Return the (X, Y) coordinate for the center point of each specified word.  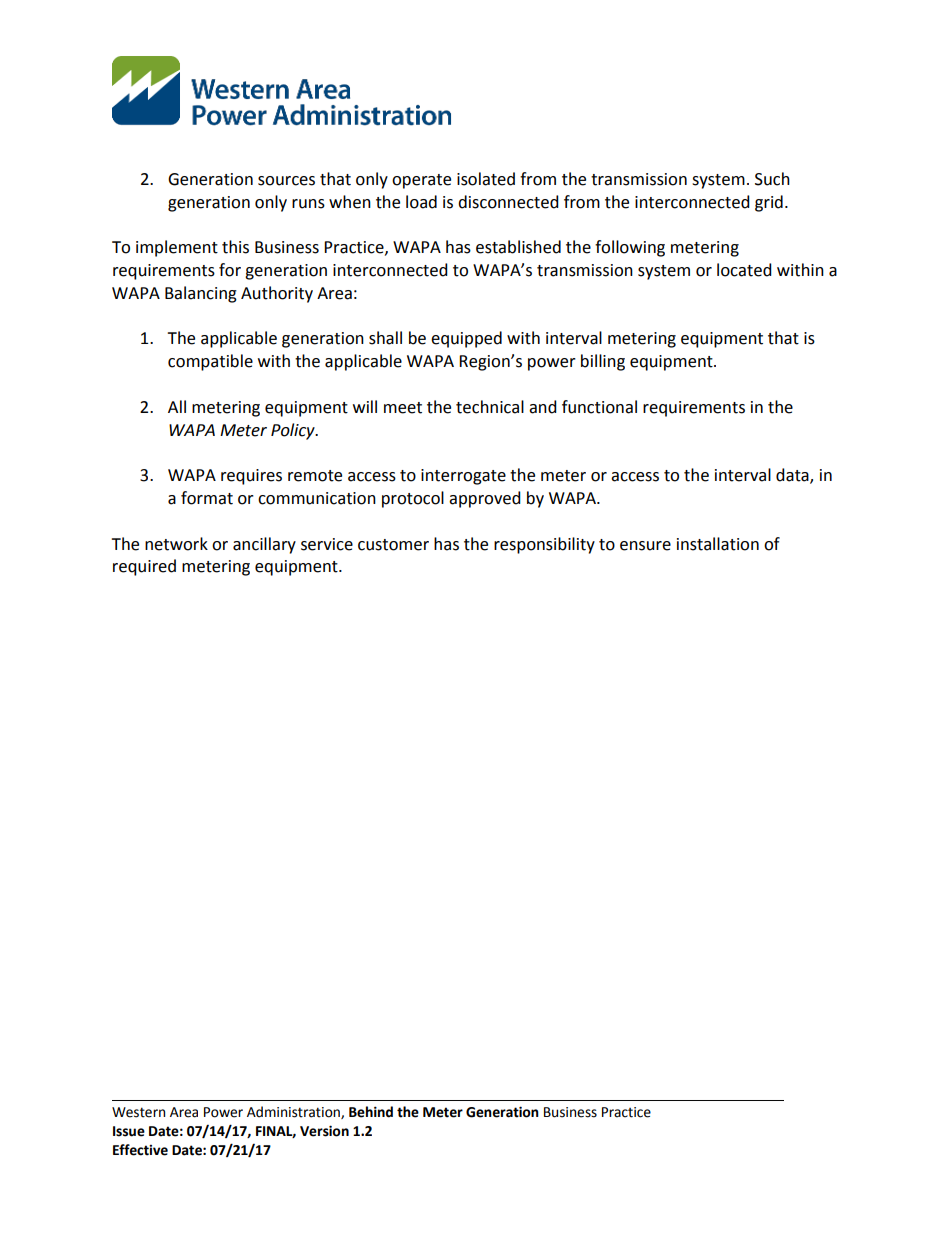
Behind (371, 1112)
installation (718, 544)
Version (324, 1131)
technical (490, 407)
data (793, 476)
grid (769, 203)
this (235, 247)
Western (138, 1112)
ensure (645, 546)
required (144, 567)
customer (393, 545)
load (421, 202)
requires (251, 477)
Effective (140, 1150)
